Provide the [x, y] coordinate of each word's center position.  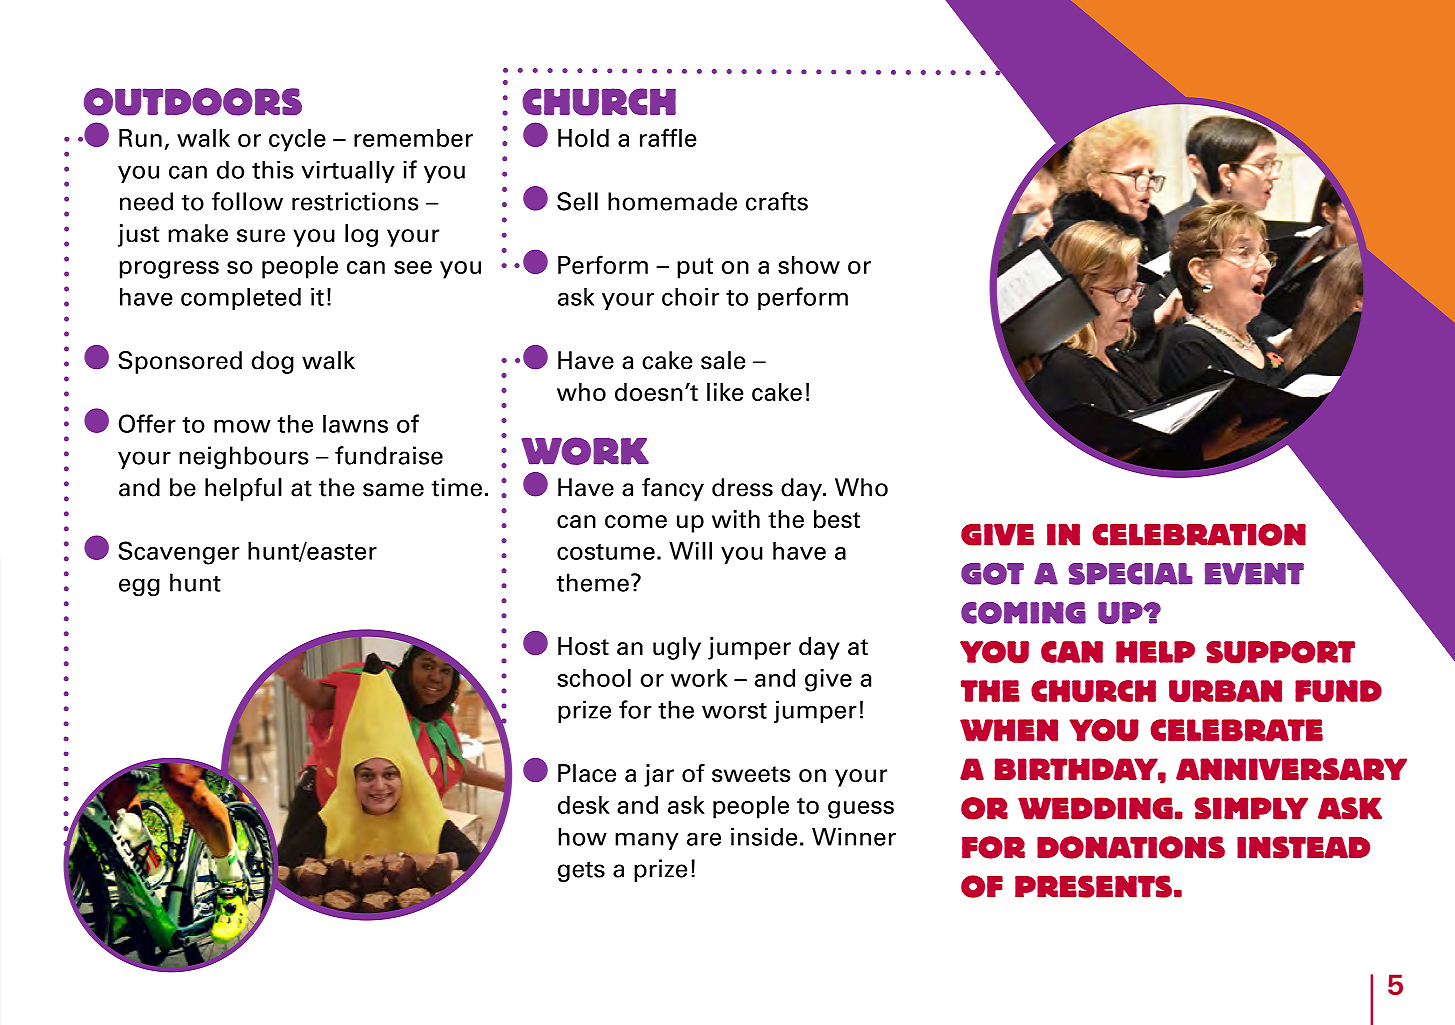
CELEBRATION [1199, 534]
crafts [777, 201]
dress [742, 487]
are [704, 839]
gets [581, 871]
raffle [668, 137]
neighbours [244, 457]
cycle [297, 140]
